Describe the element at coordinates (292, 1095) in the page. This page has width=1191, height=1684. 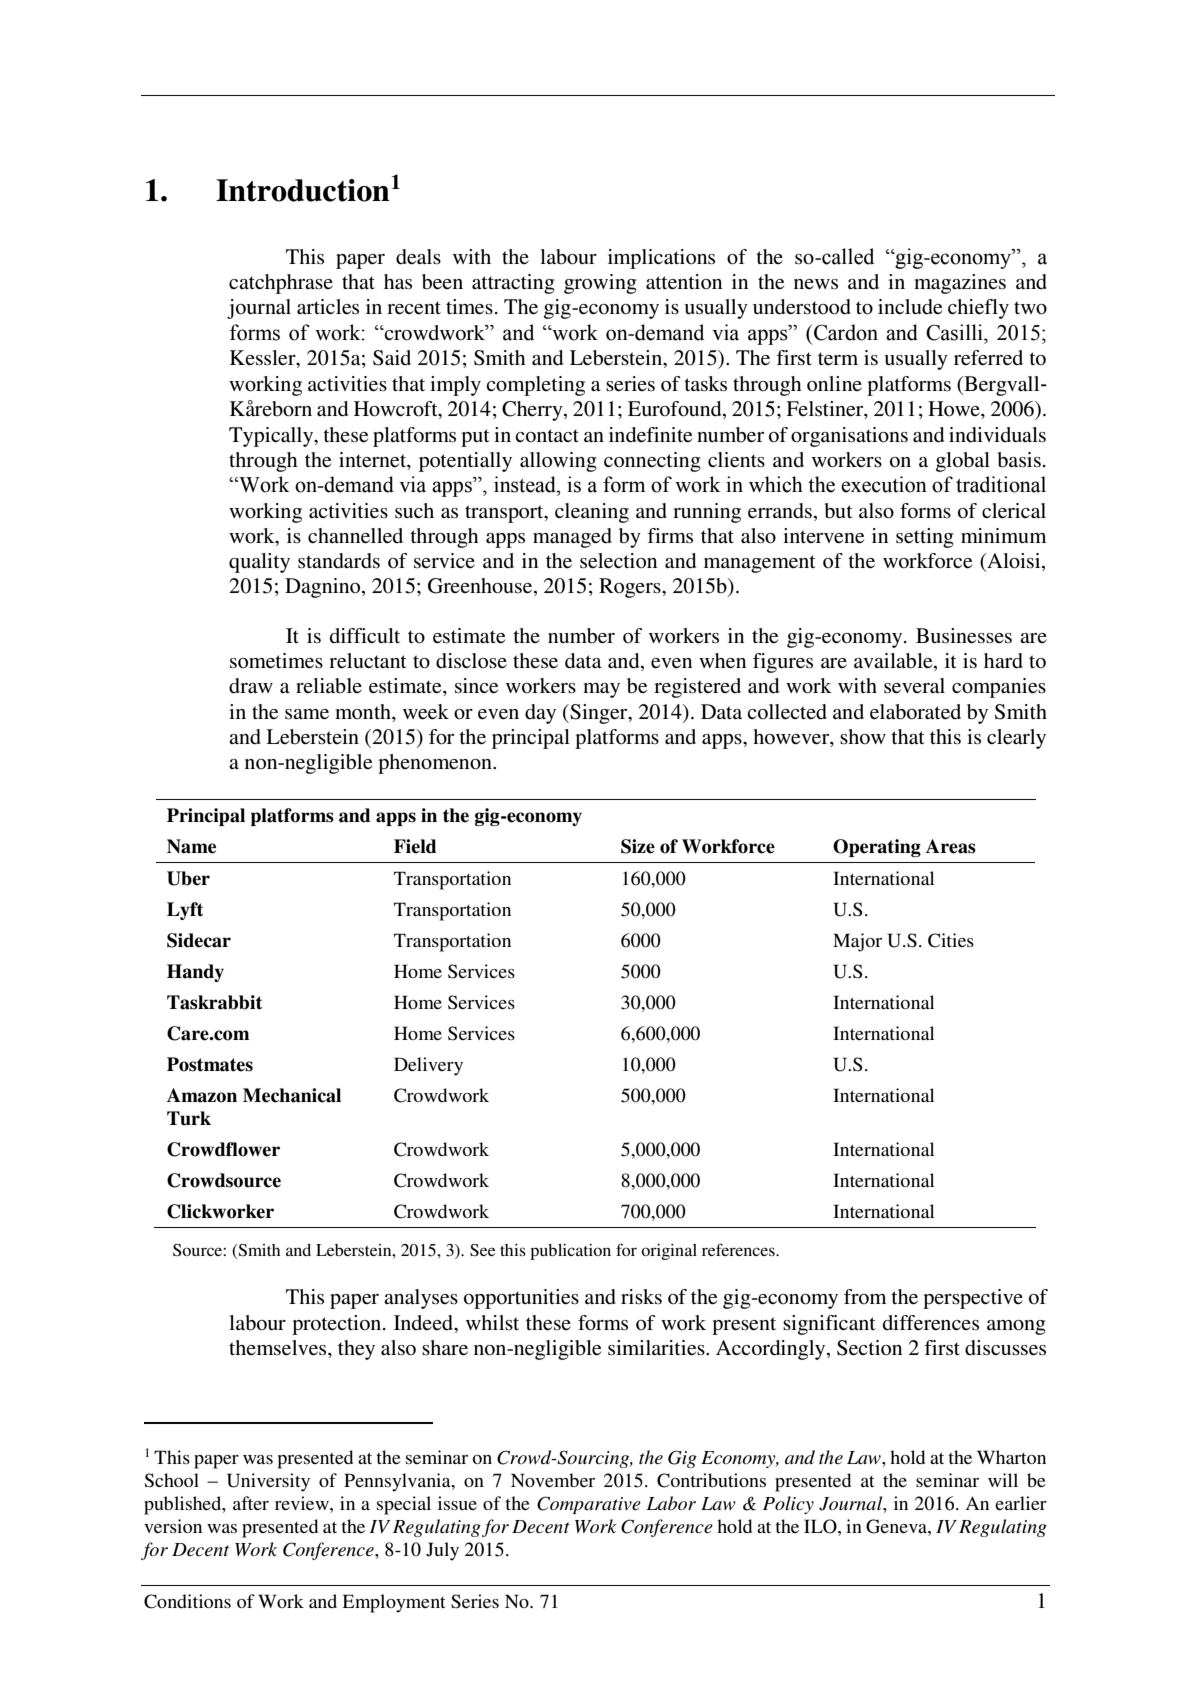
I see `Mechanical` at that location.
